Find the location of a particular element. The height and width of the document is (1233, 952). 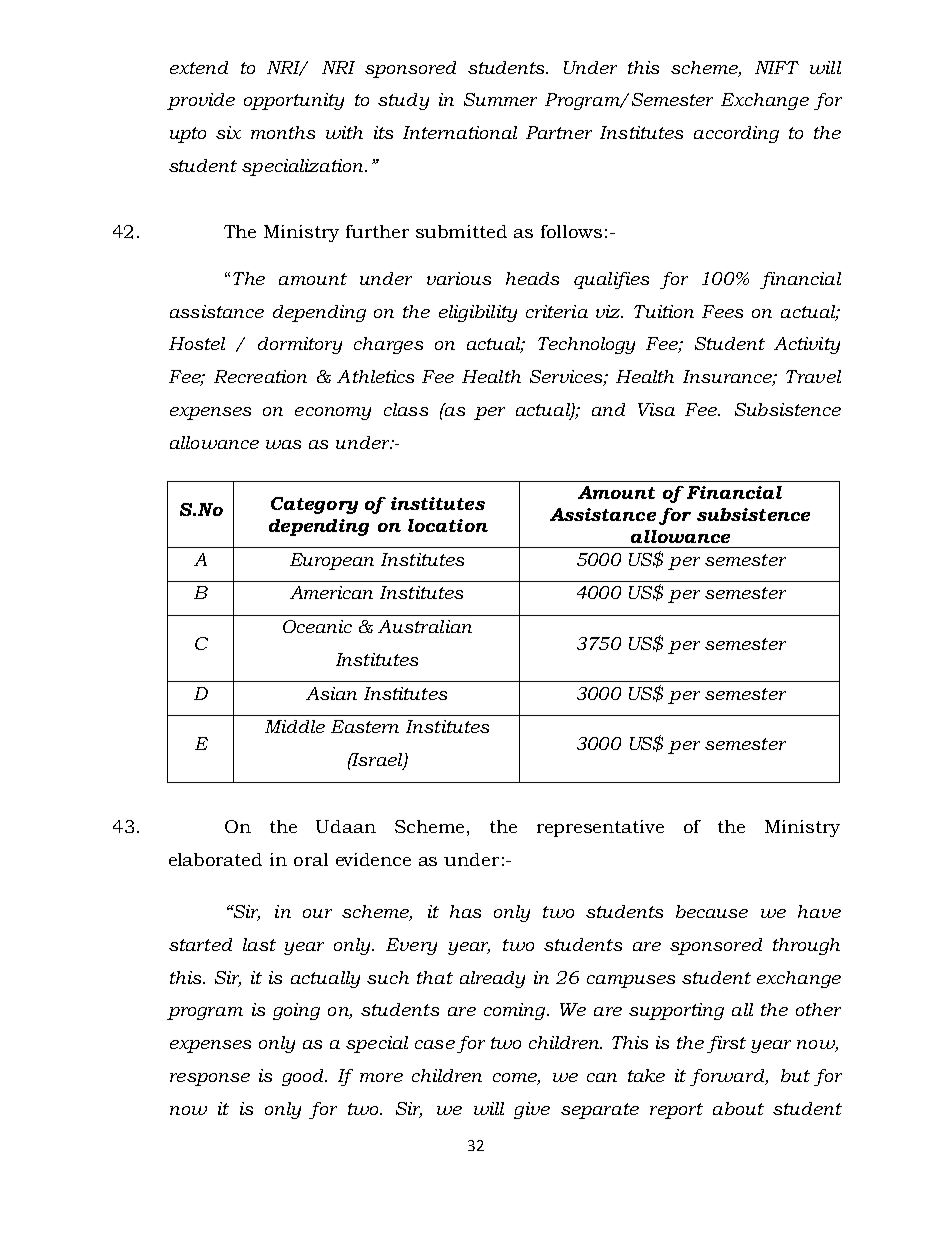

representative is located at coordinates (600, 828).
